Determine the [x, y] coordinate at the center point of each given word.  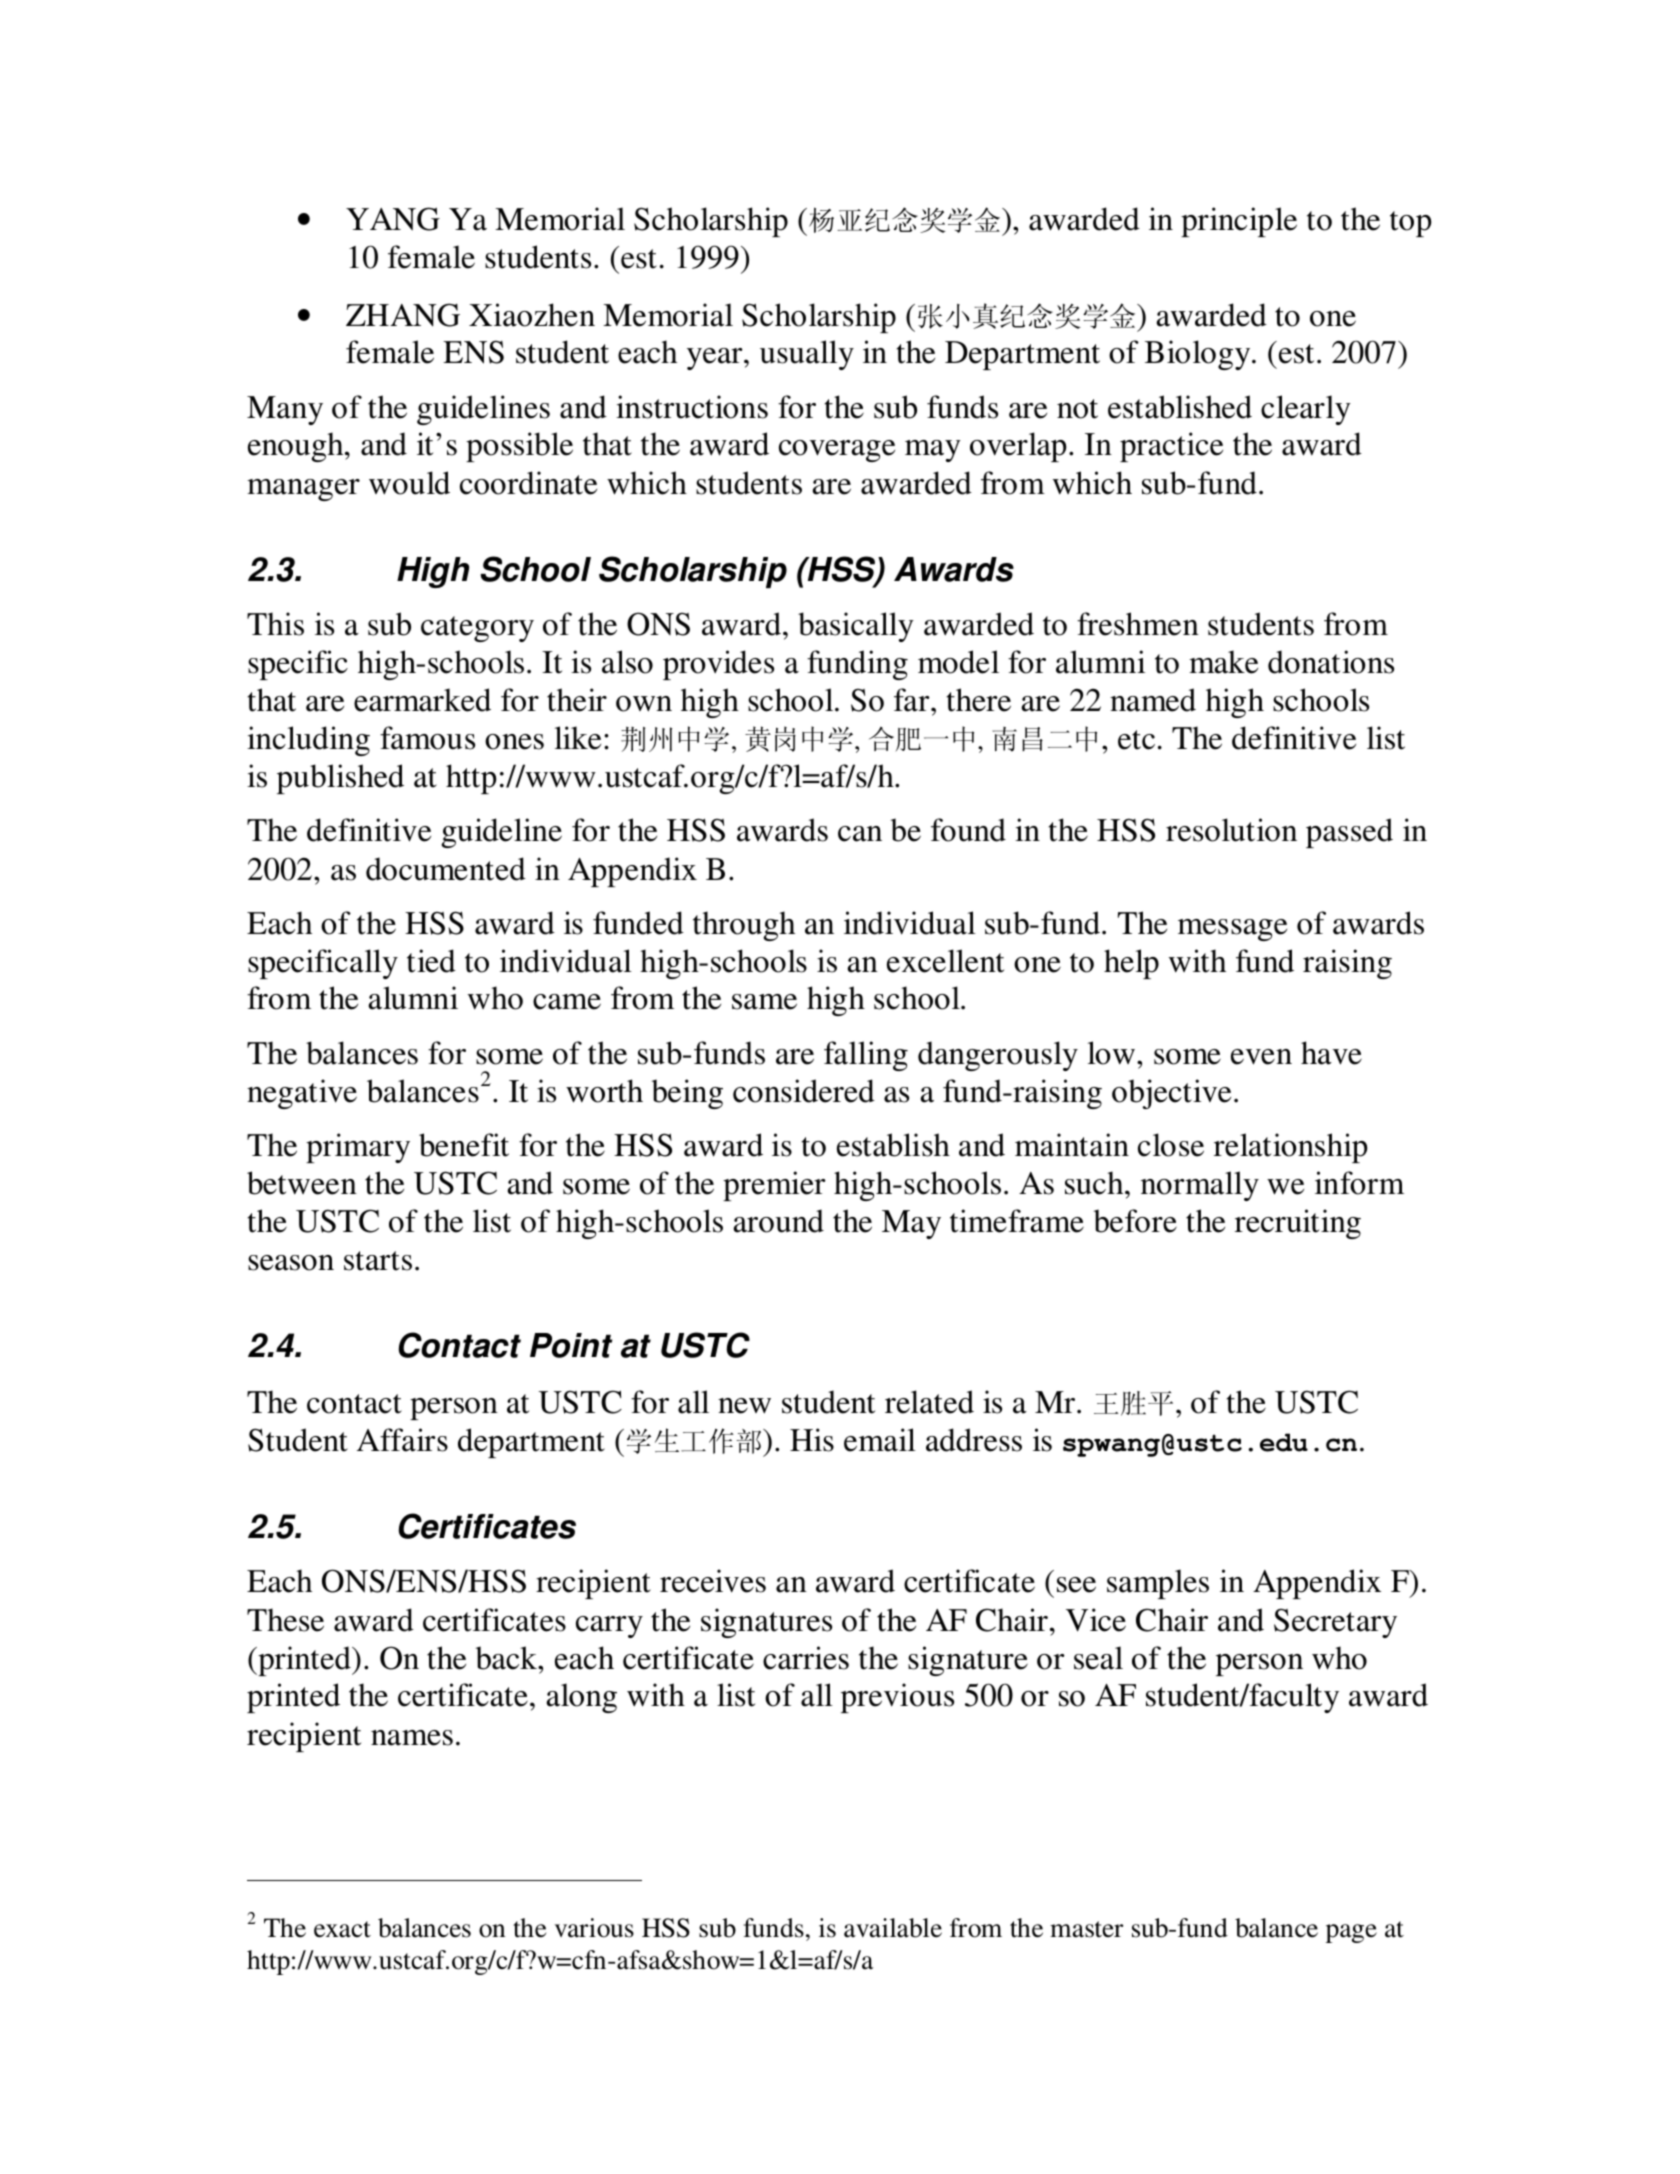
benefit [464, 1145]
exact [342, 1929]
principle [1239, 222]
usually [807, 355]
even [1261, 1057]
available [893, 1928]
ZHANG [403, 315]
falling [866, 1056]
